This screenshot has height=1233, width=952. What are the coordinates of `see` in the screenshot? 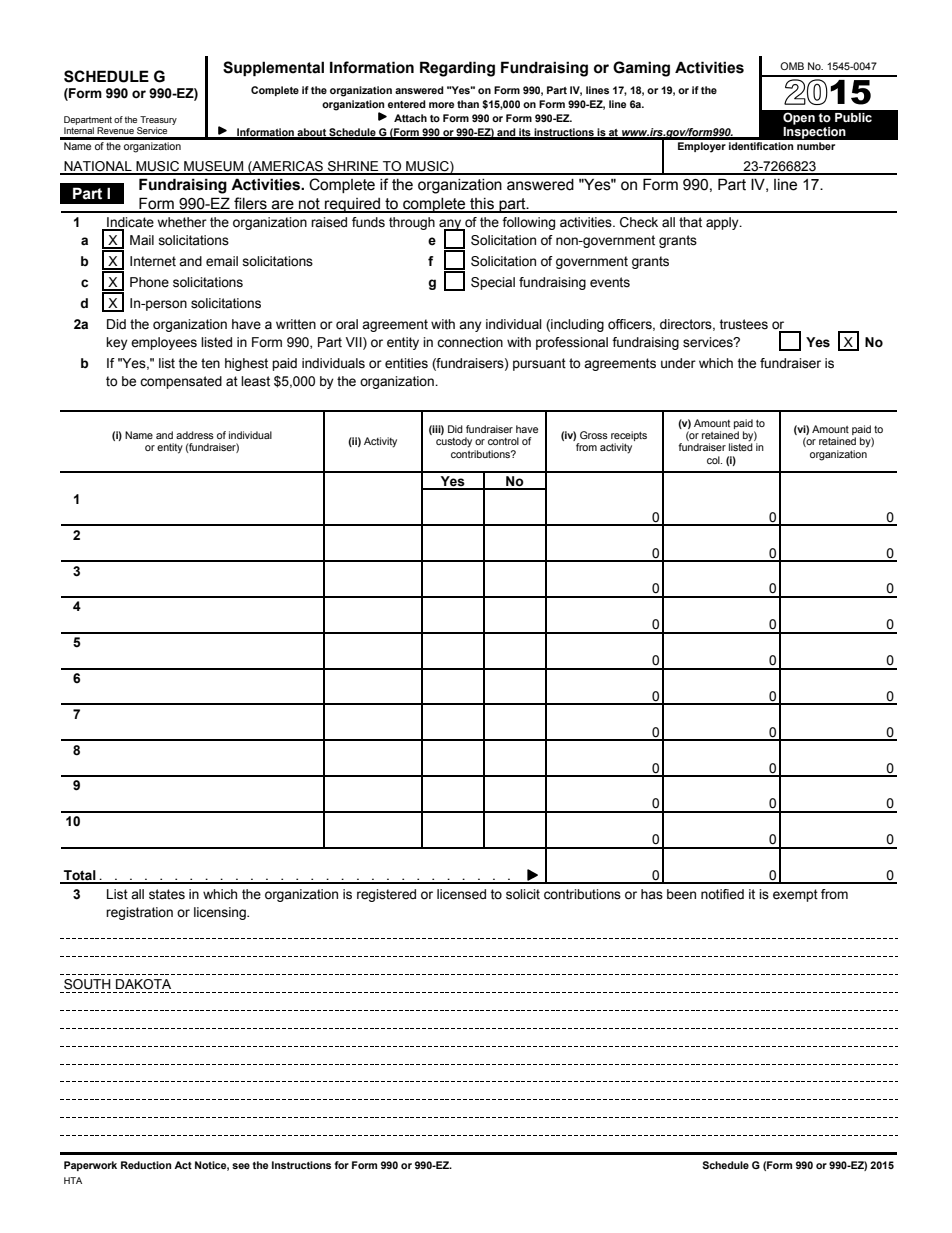 It's located at (241, 1166).
